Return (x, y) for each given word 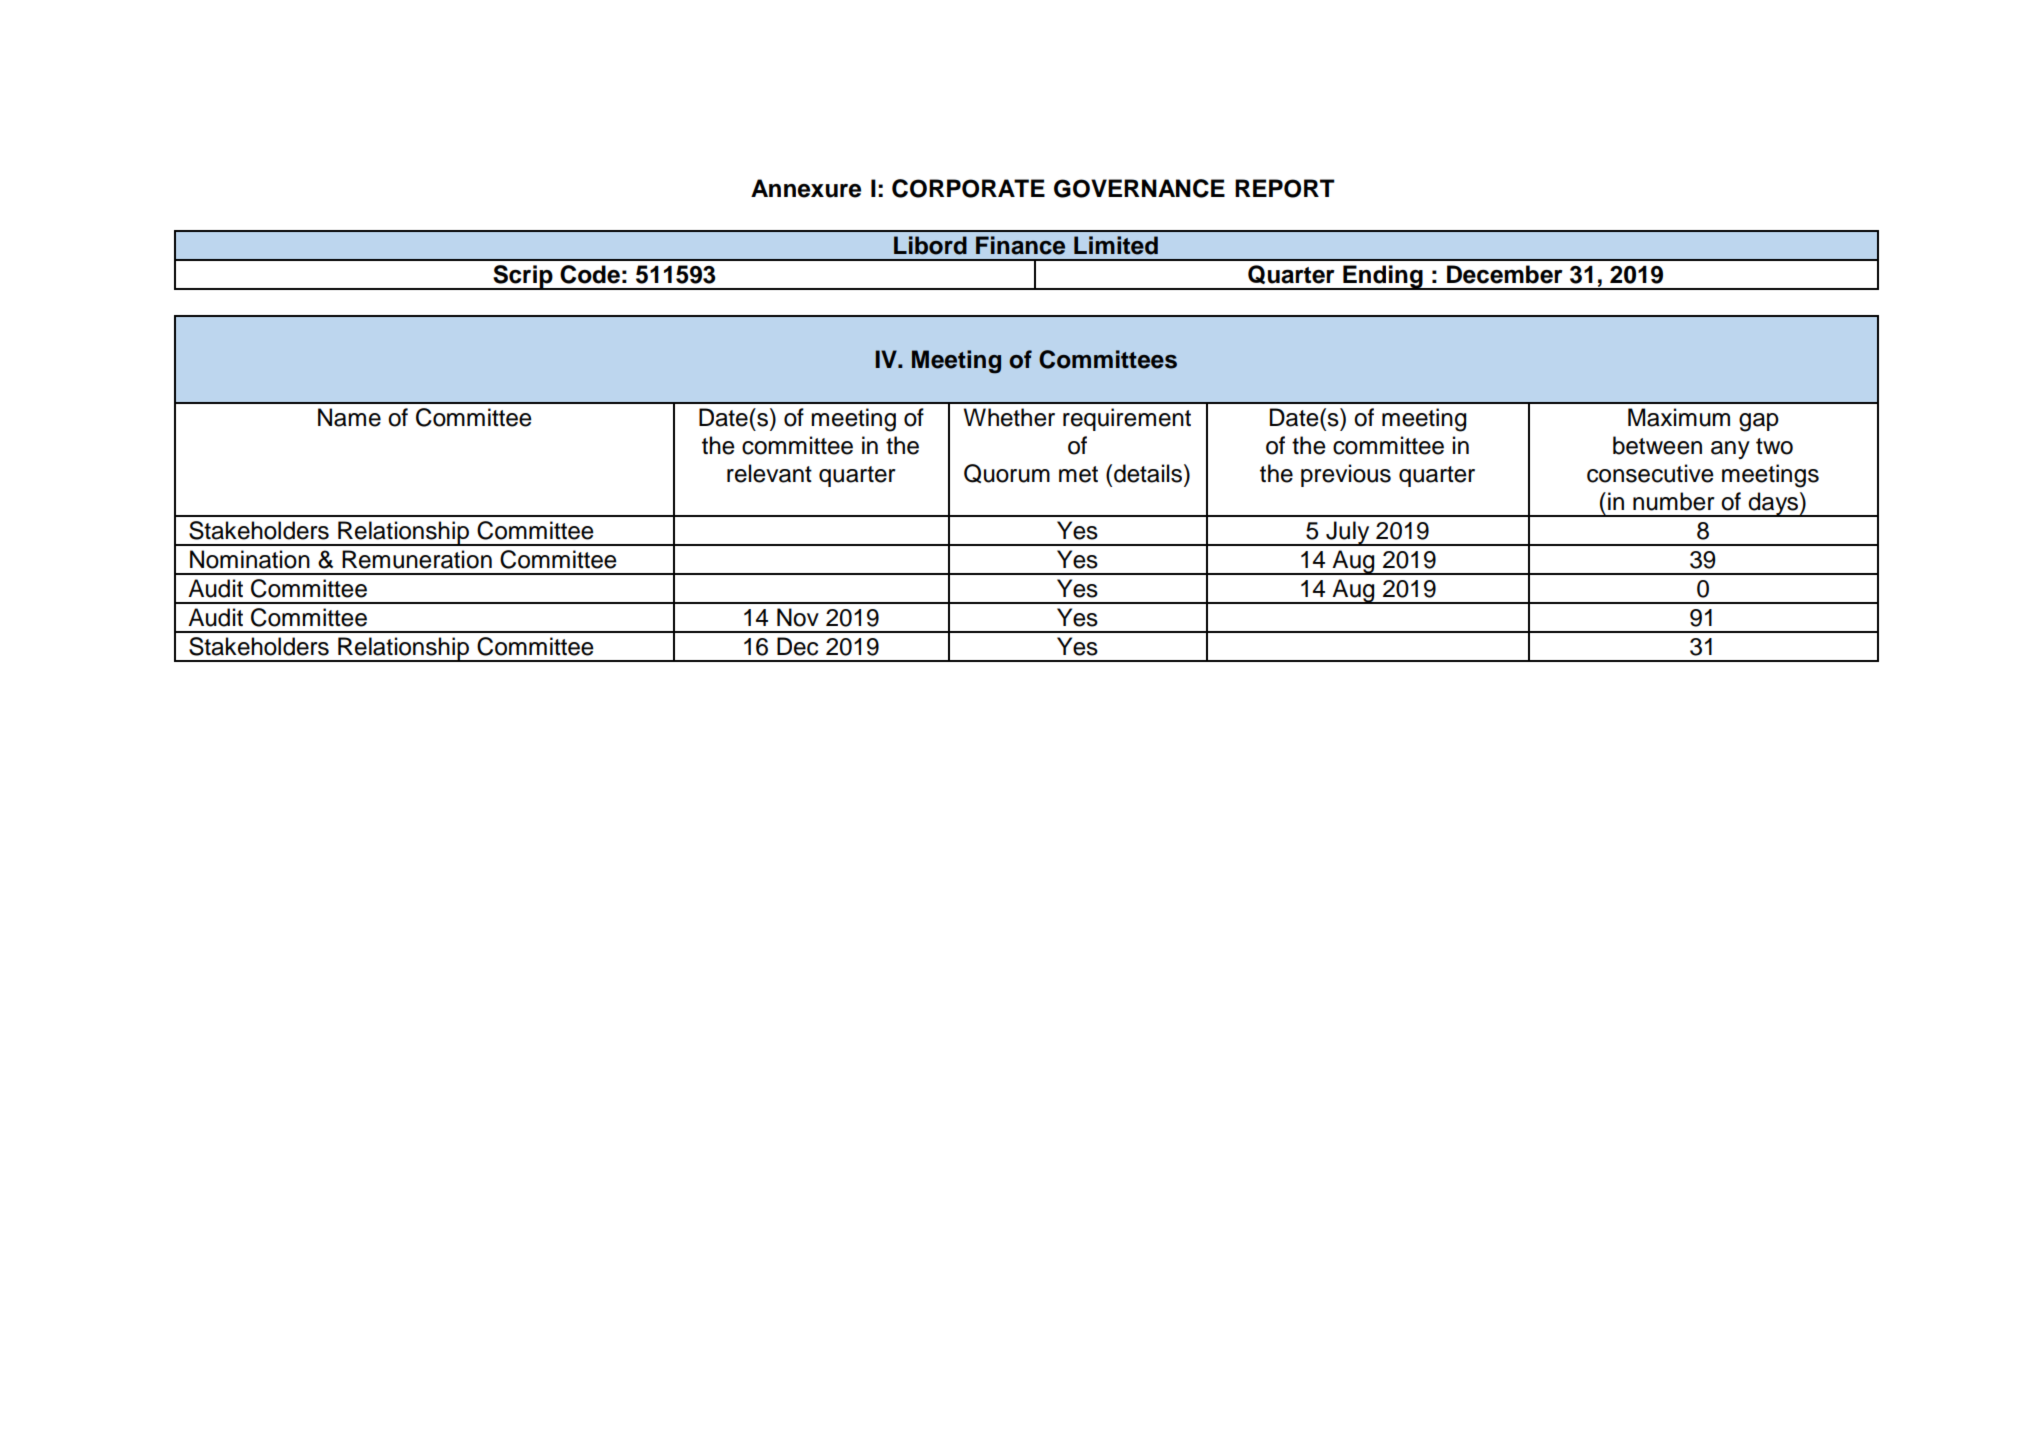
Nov (798, 617)
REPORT (1285, 188)
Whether (1009, 417)
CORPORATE (968, 188)
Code (590, 274)
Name (349, 417)
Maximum (1679, 417)
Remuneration (417, 559)
